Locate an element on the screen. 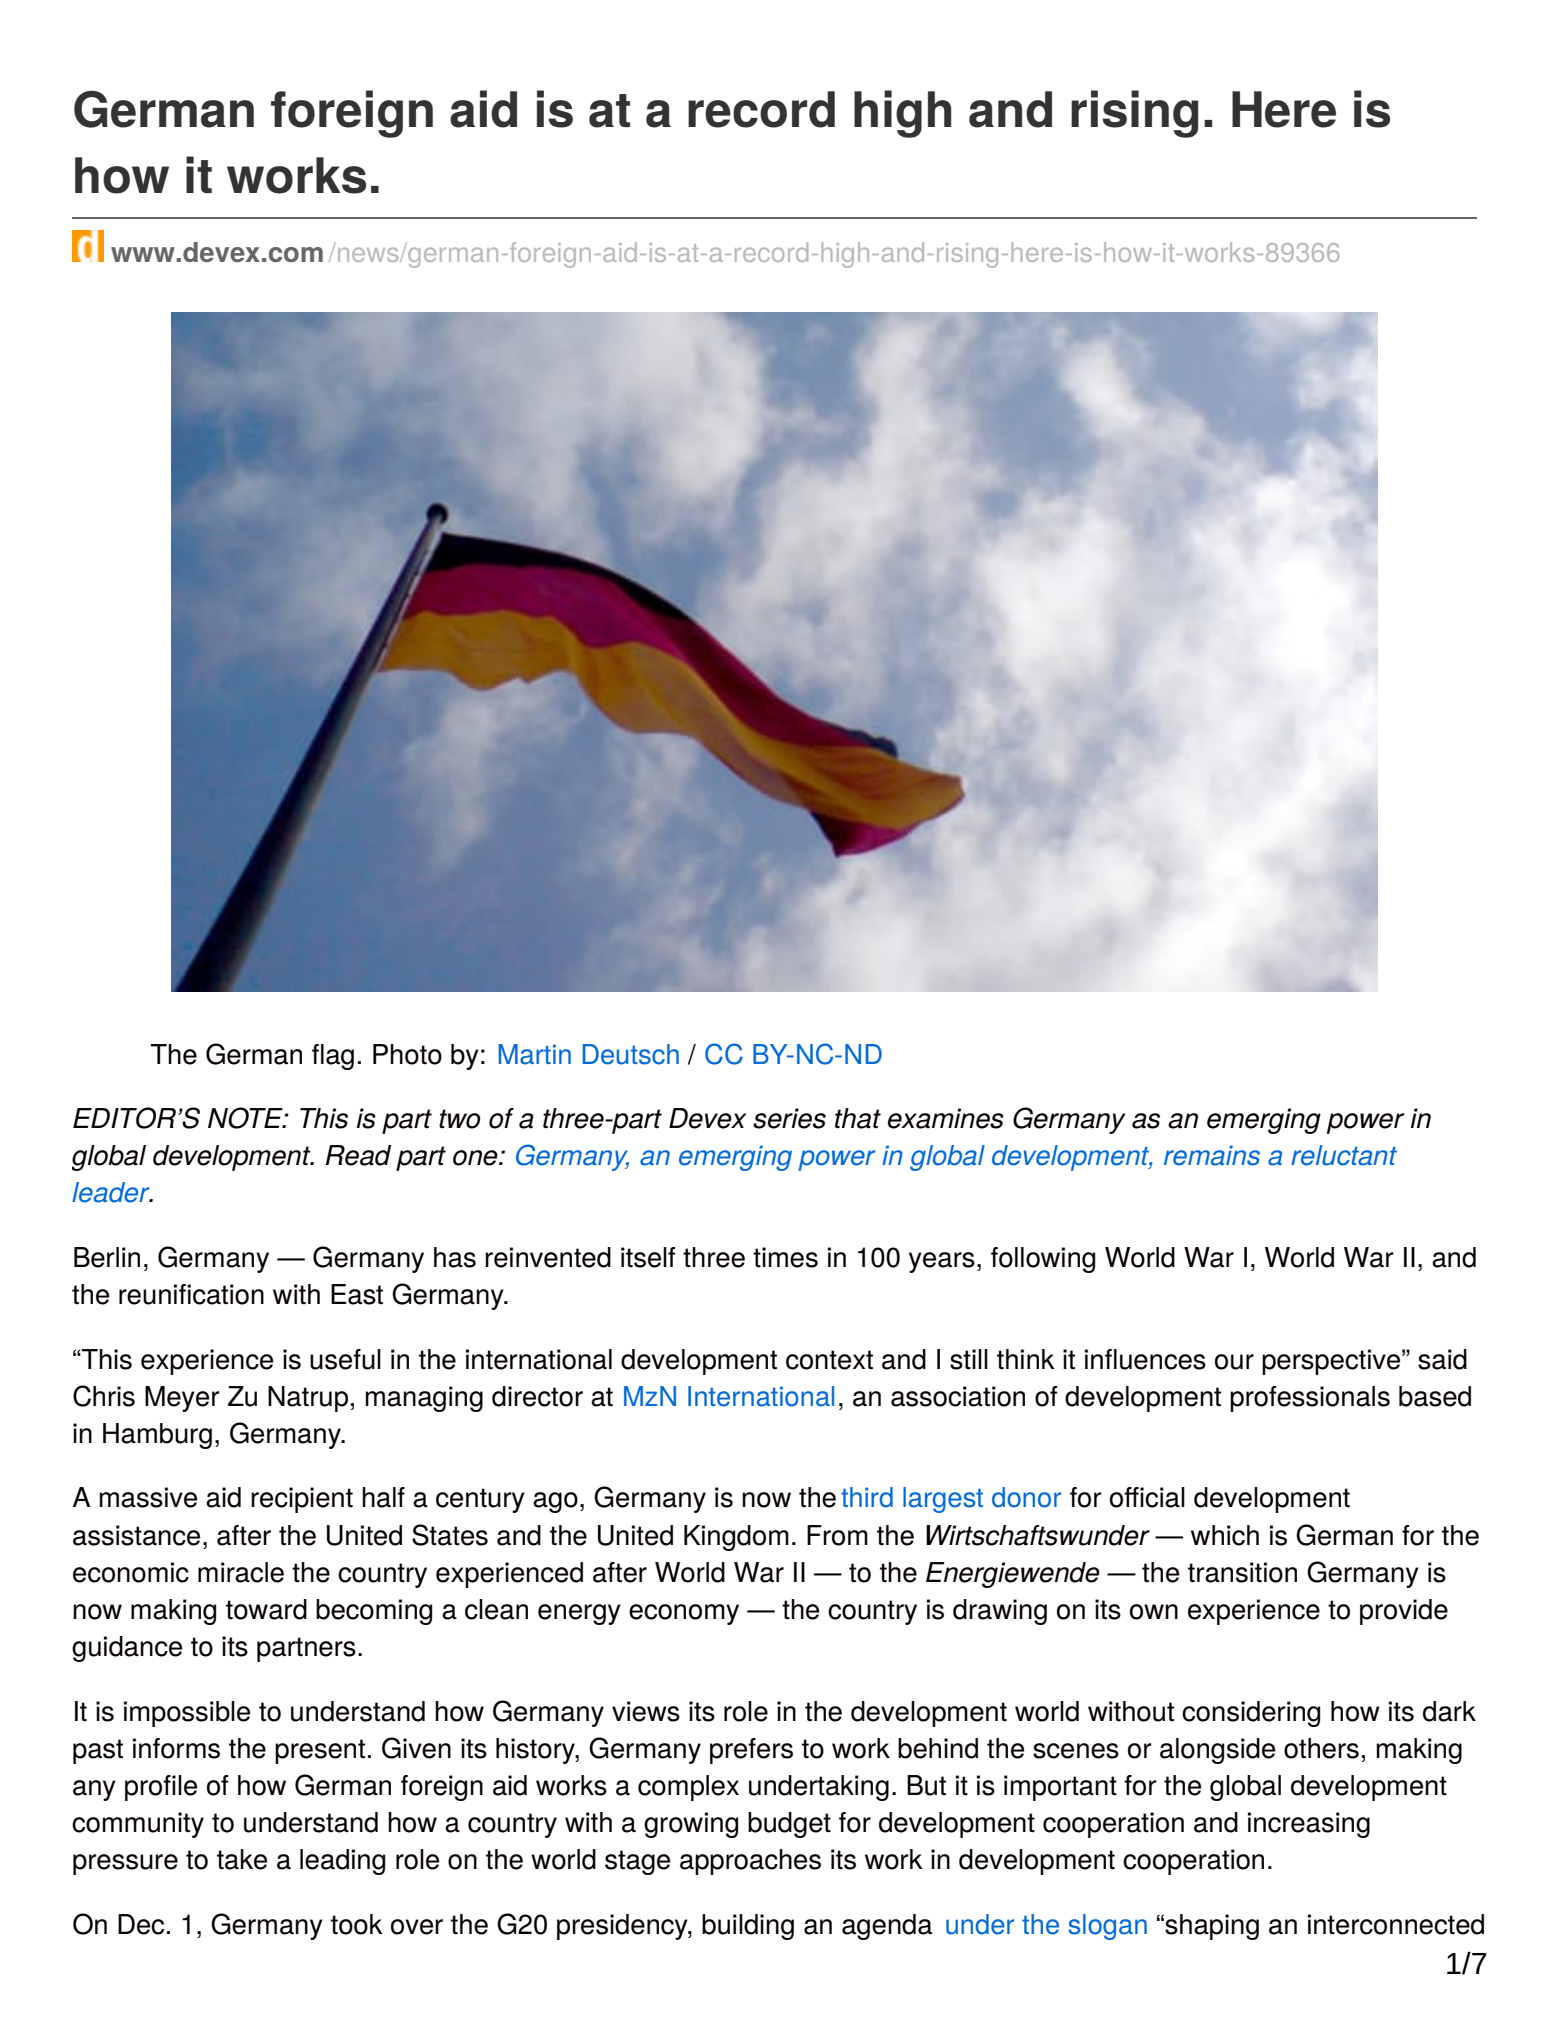 The image size is (1560, 2018). building is located at coordinates (748, 1927).
